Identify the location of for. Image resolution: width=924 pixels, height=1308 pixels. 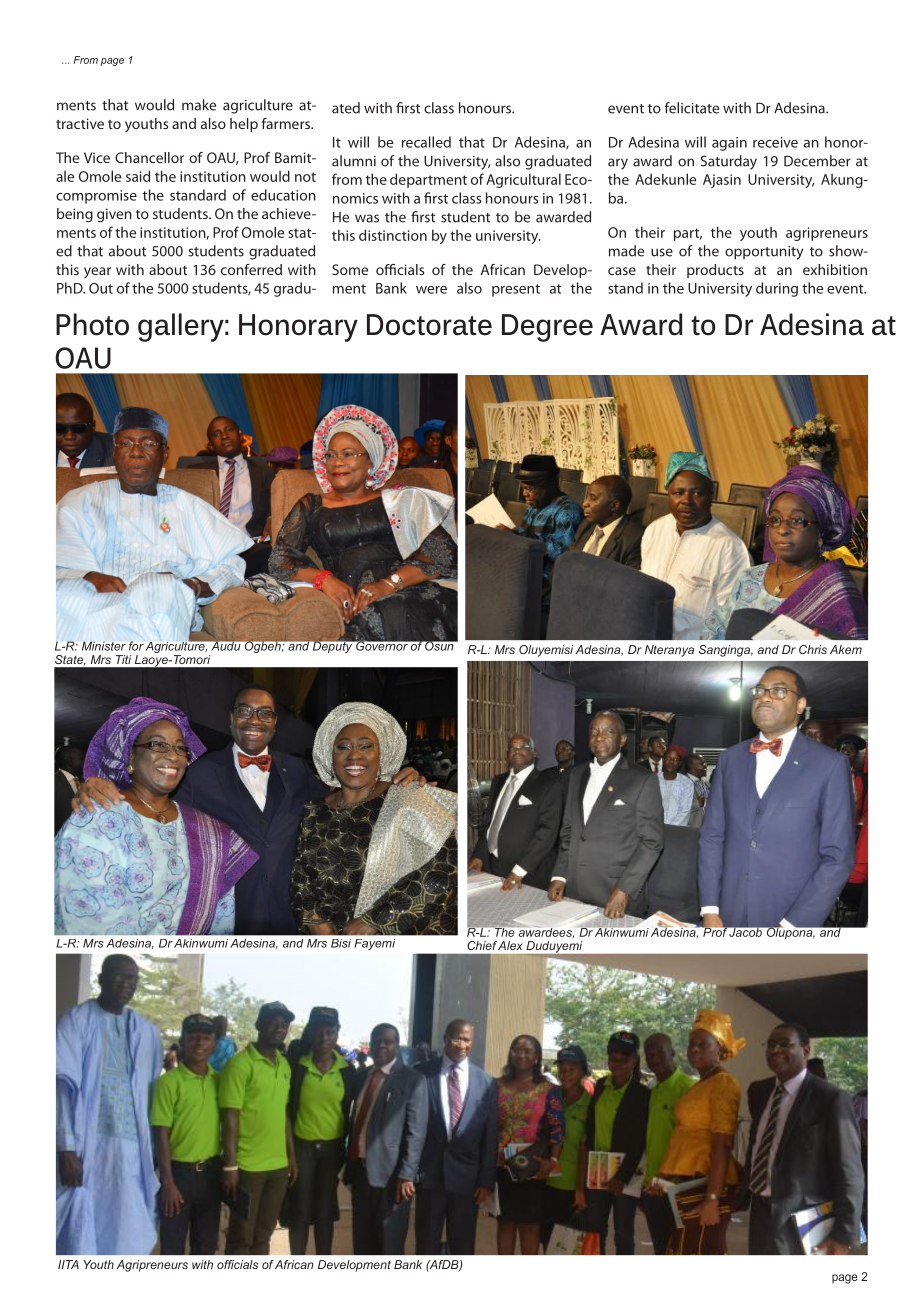
(136, 646).
